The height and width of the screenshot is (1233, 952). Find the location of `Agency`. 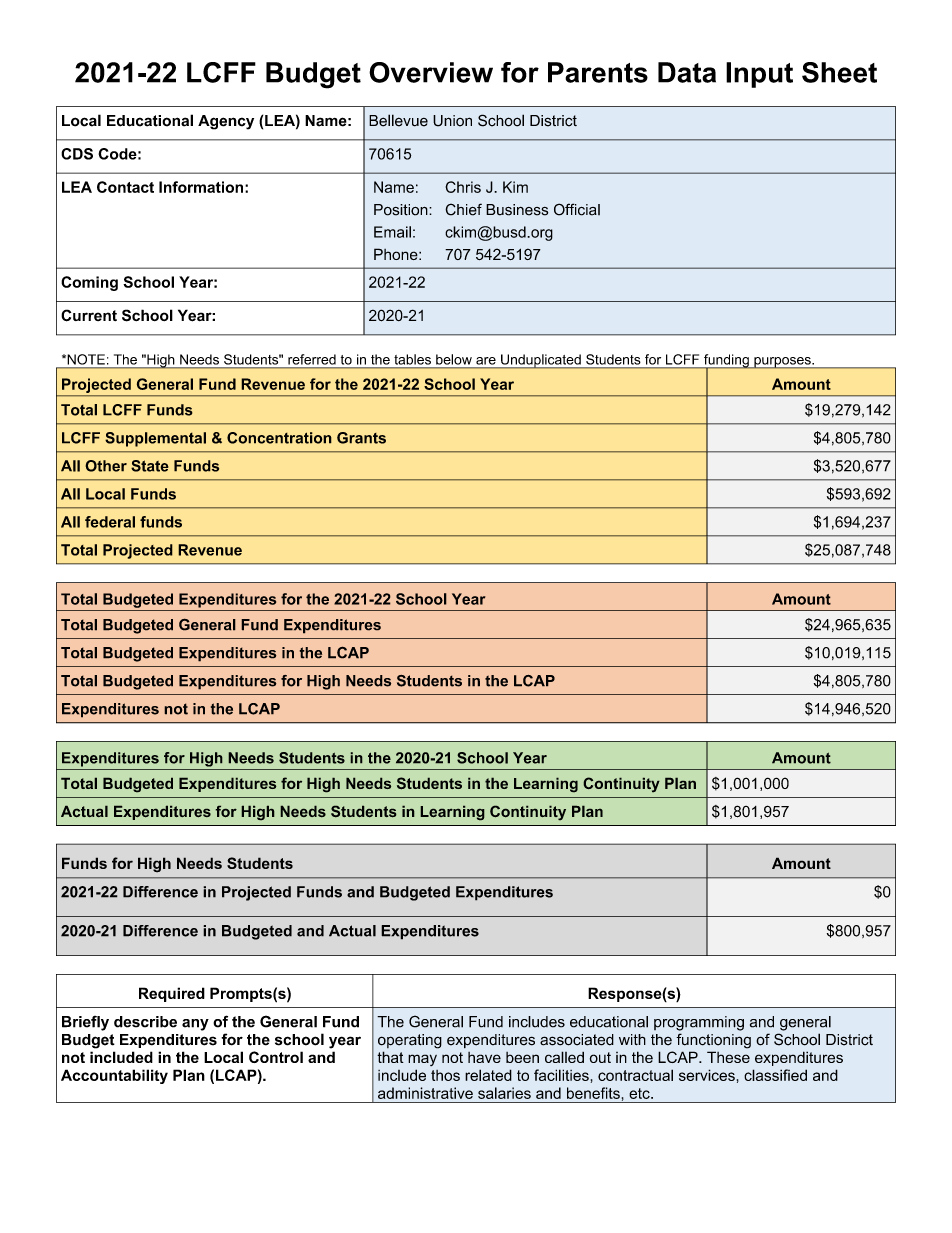

Agency is located at coordinates (226, 122).
